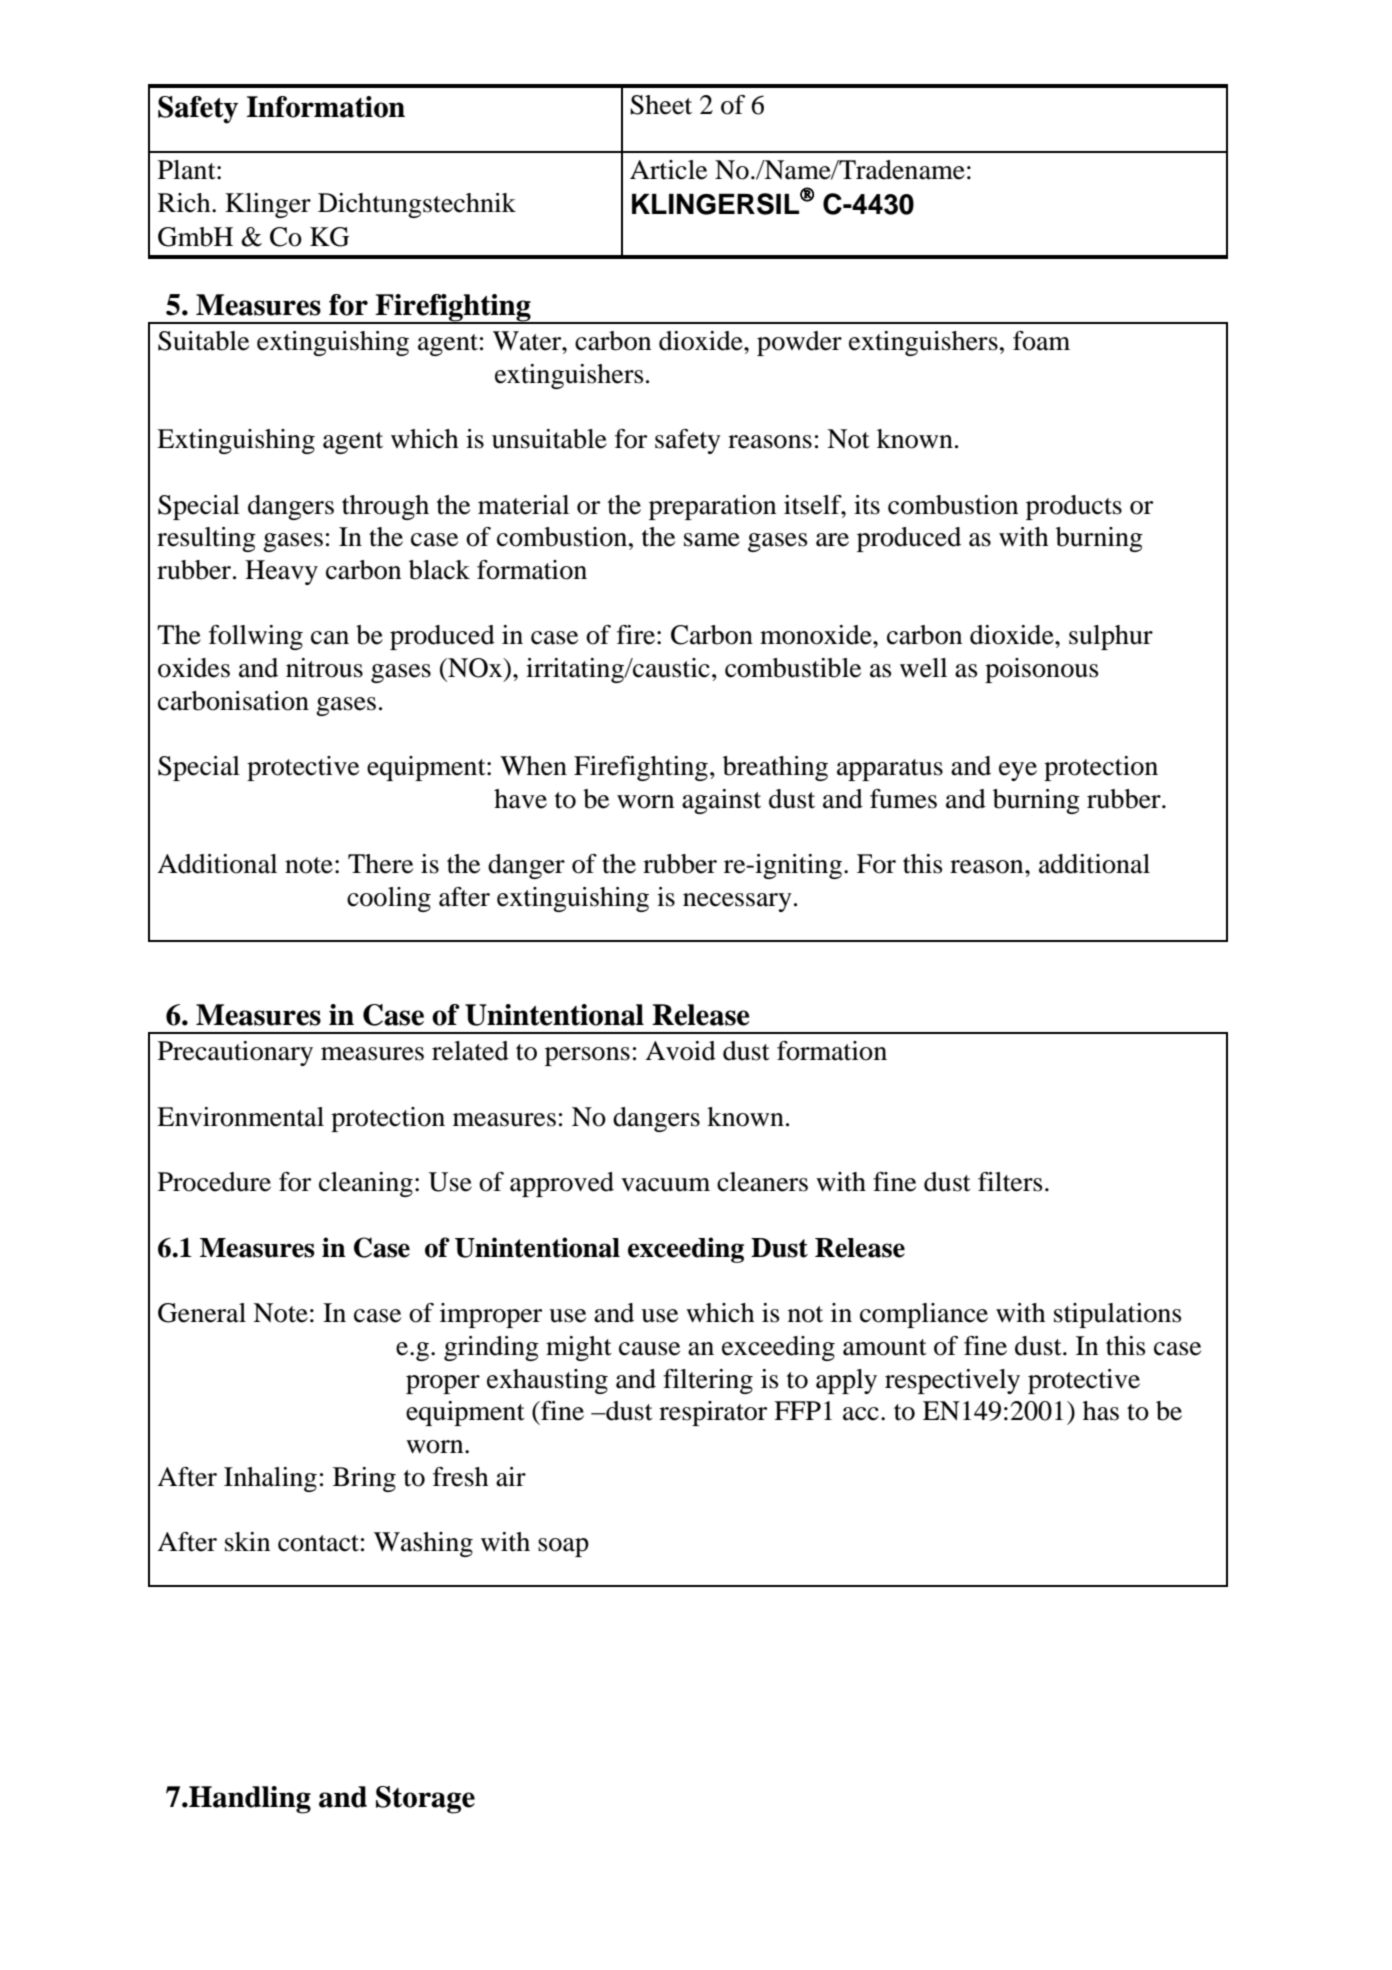  I want to click on Storage, so click(425, 1800).
